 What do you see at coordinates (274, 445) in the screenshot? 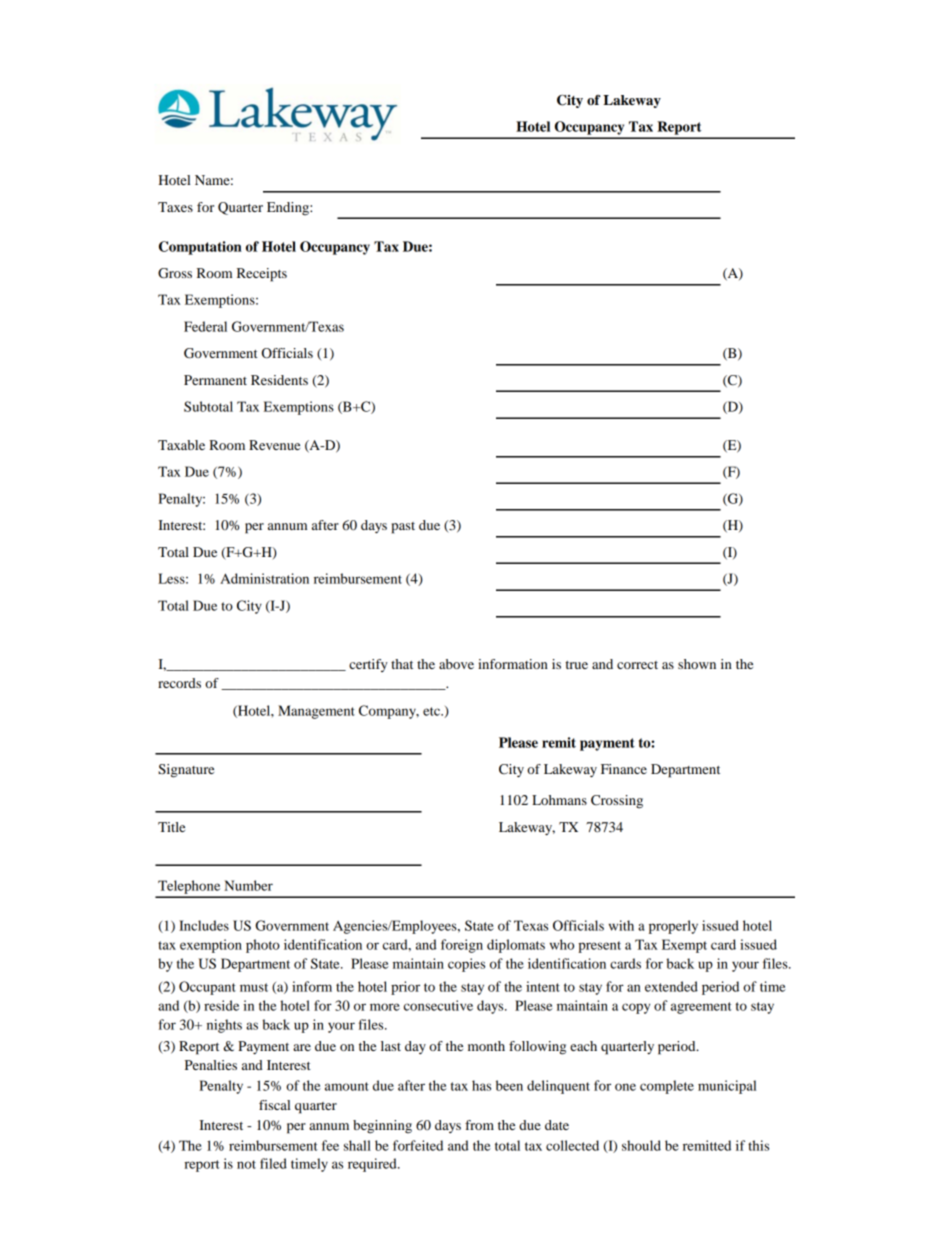
I see `Revenue` at bounding box center [274, 445].
